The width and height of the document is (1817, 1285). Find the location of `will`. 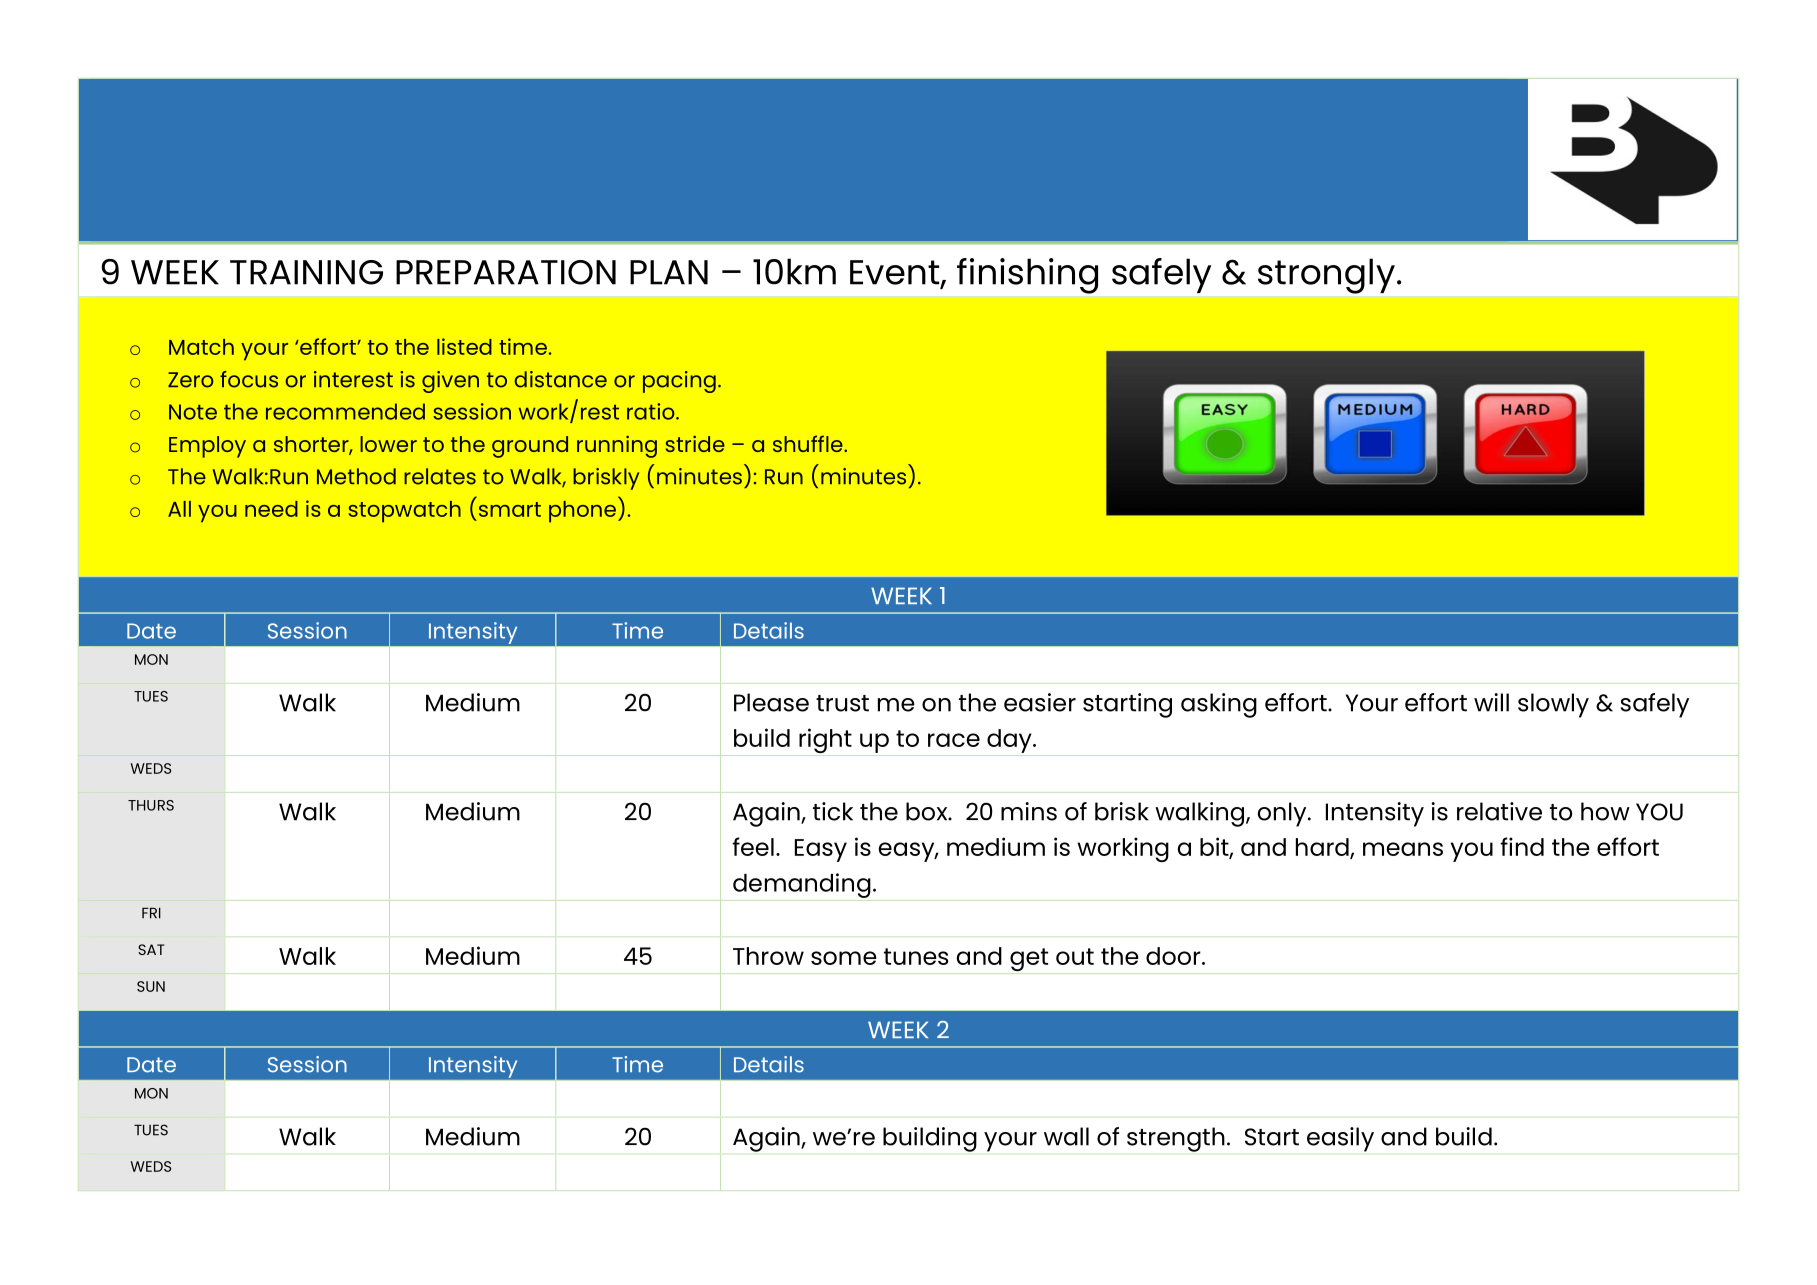

will is located at coordinates (1491, 702).
